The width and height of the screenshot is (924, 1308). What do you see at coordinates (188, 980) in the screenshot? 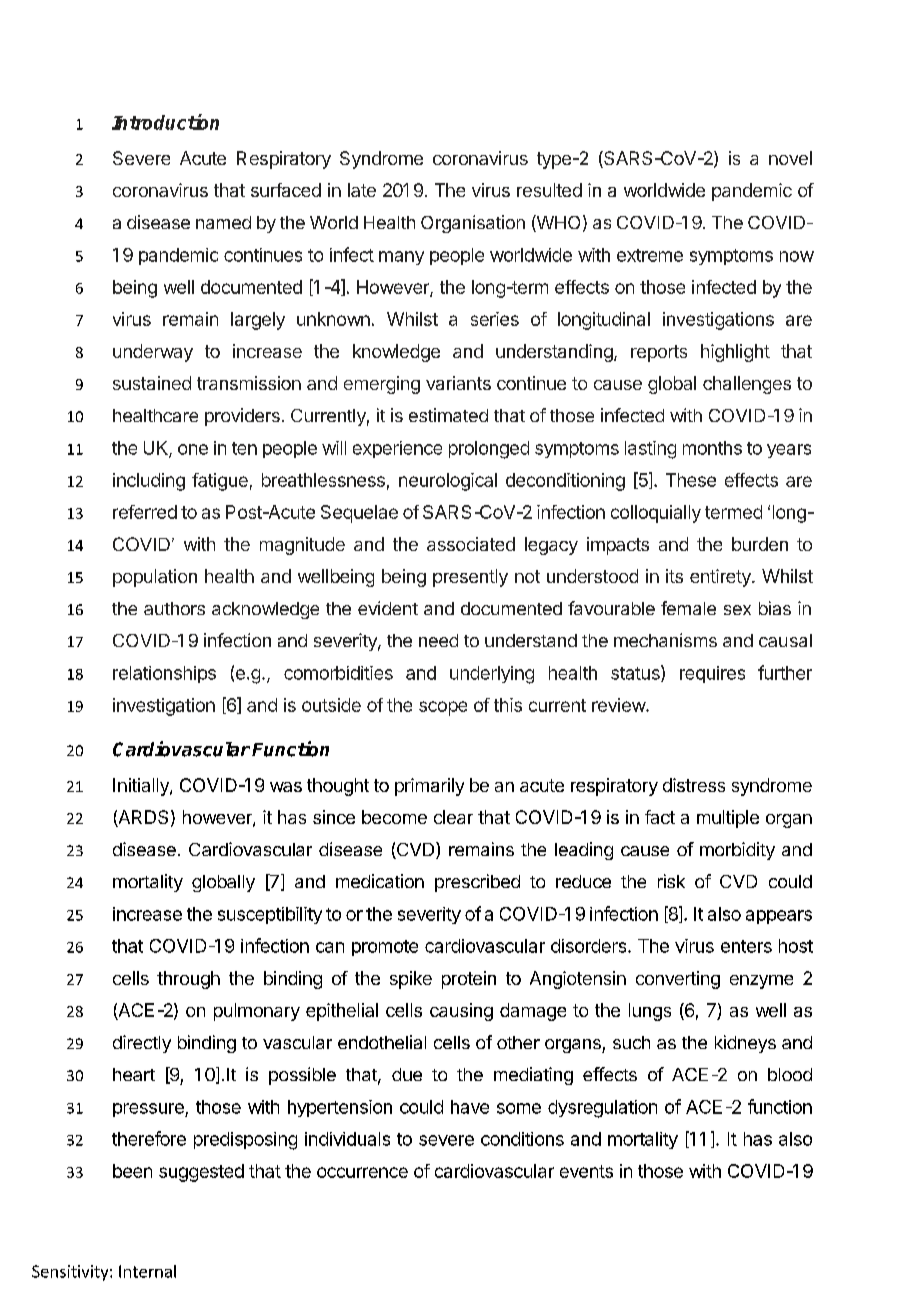
I see `through` at bounding box center [188, 980].
